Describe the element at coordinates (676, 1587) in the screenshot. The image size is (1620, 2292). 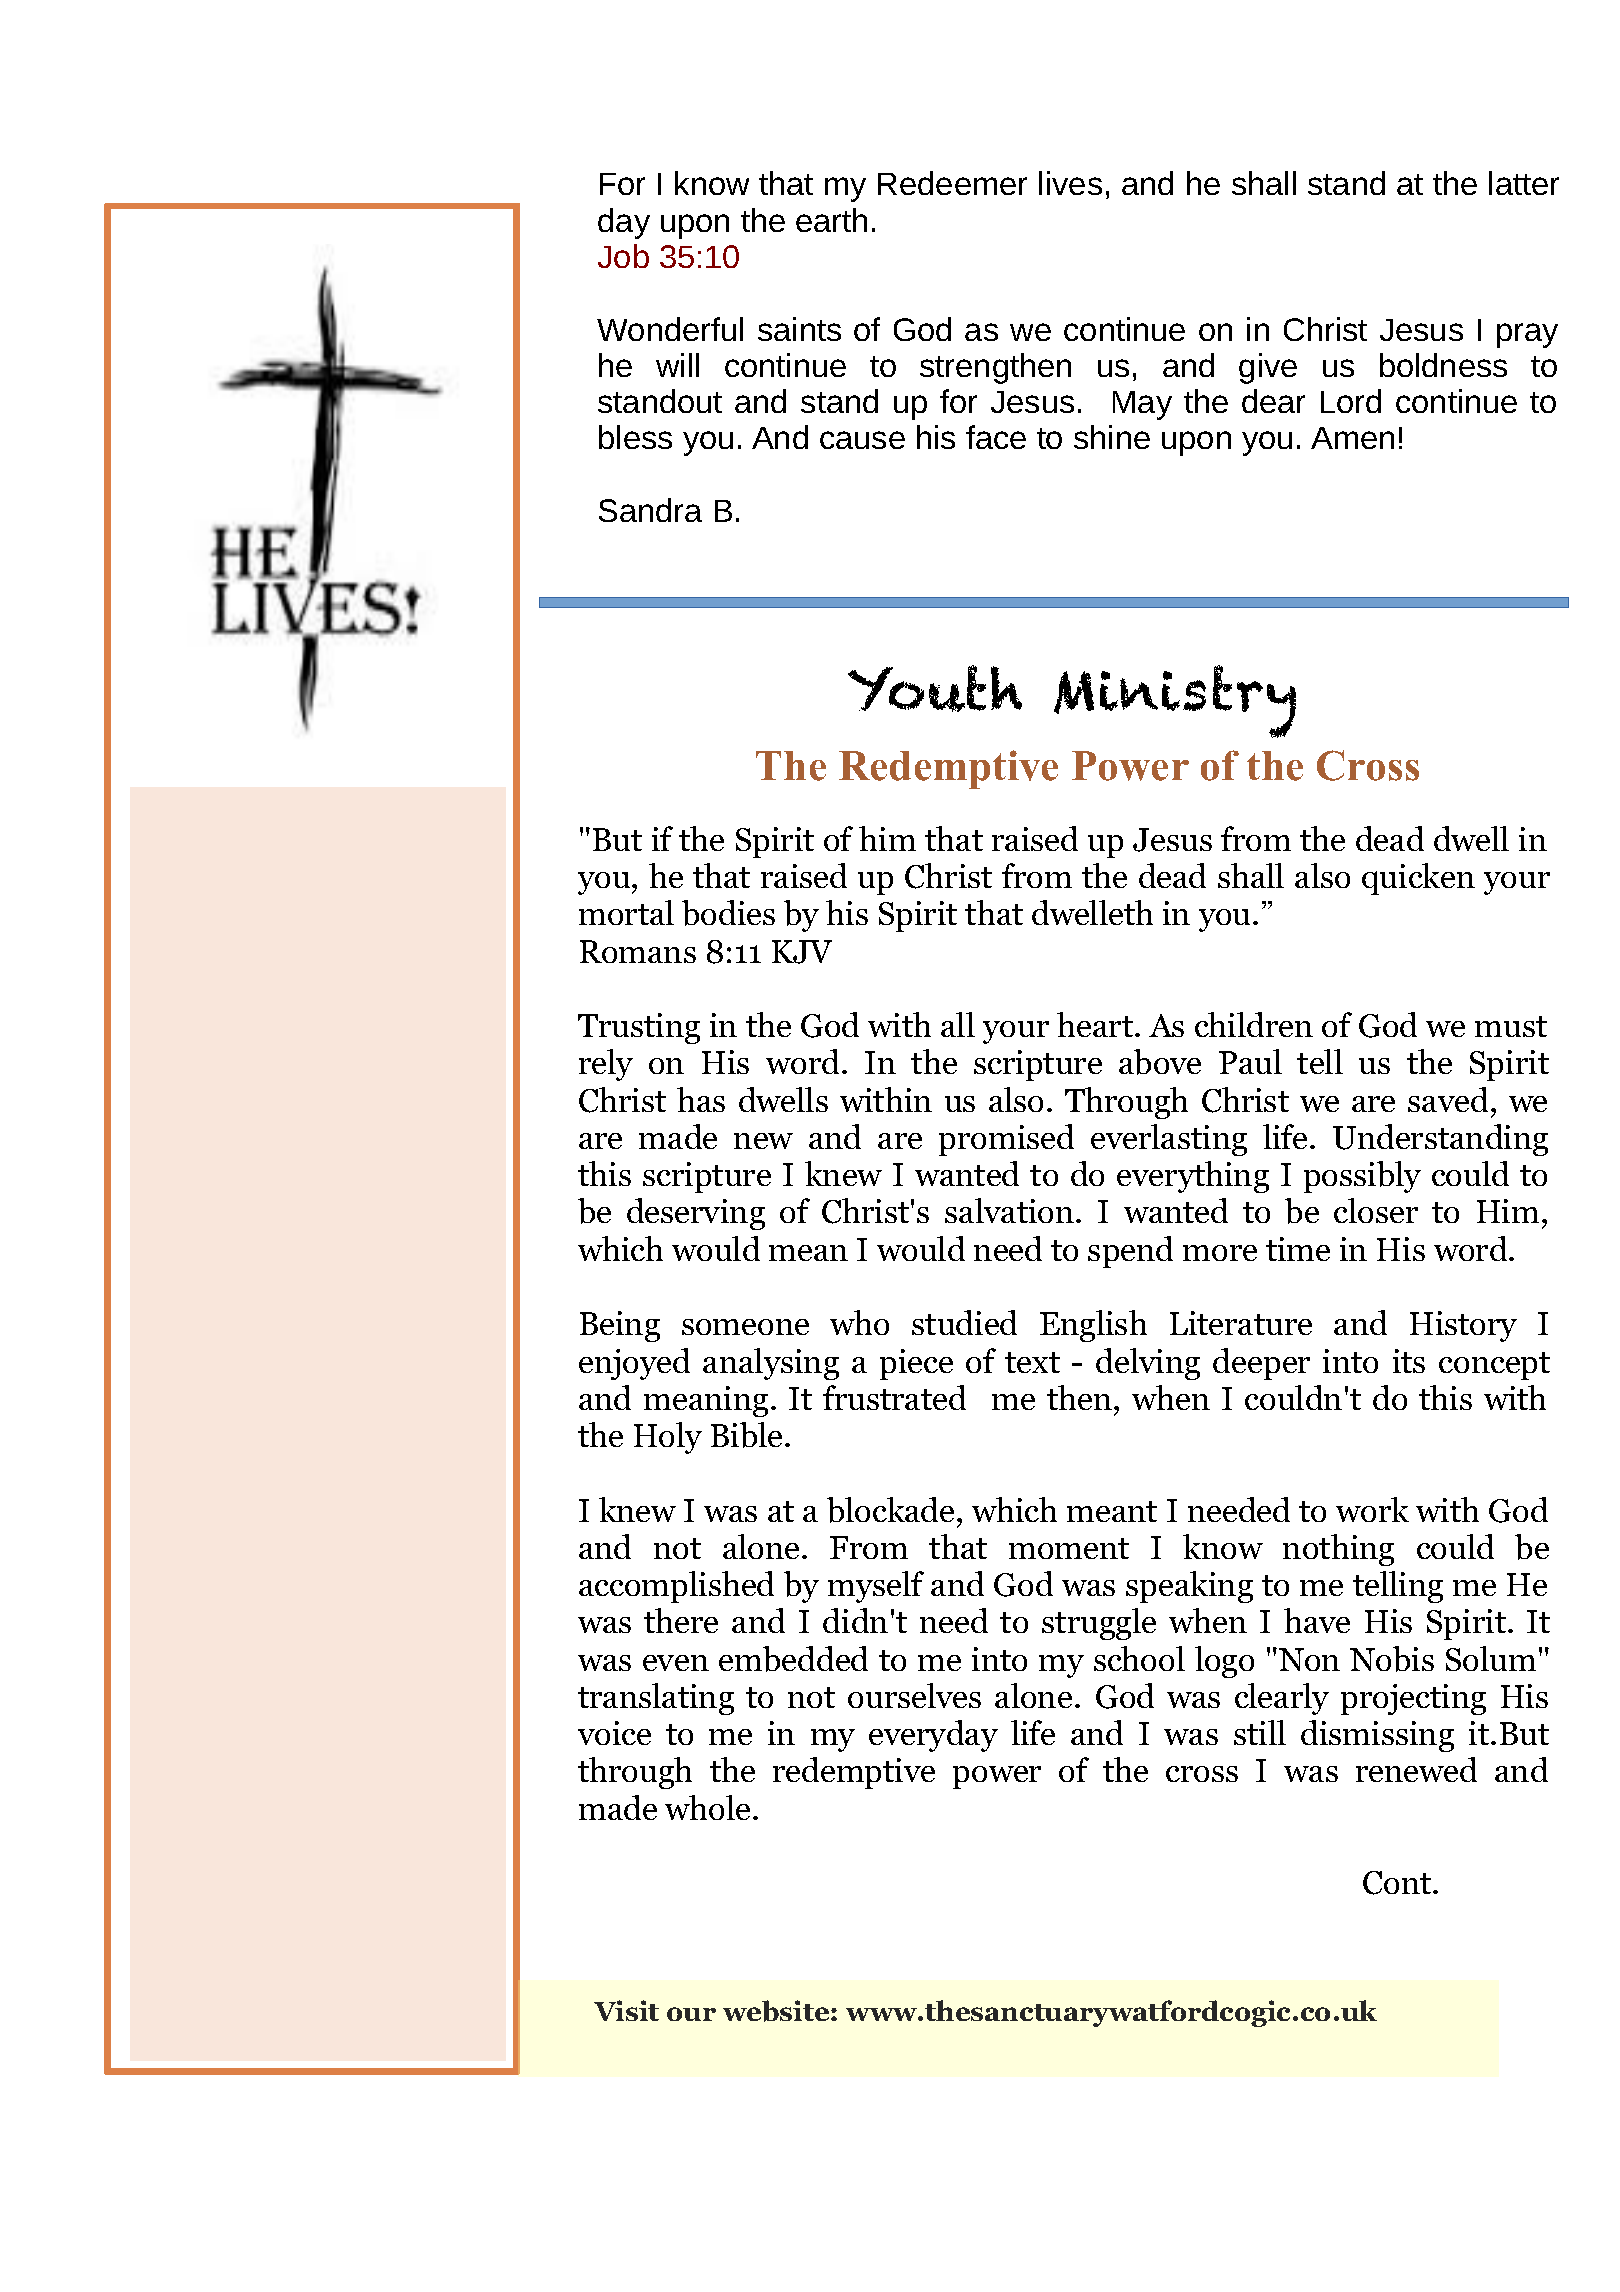
I see `accomplished` at that location.
